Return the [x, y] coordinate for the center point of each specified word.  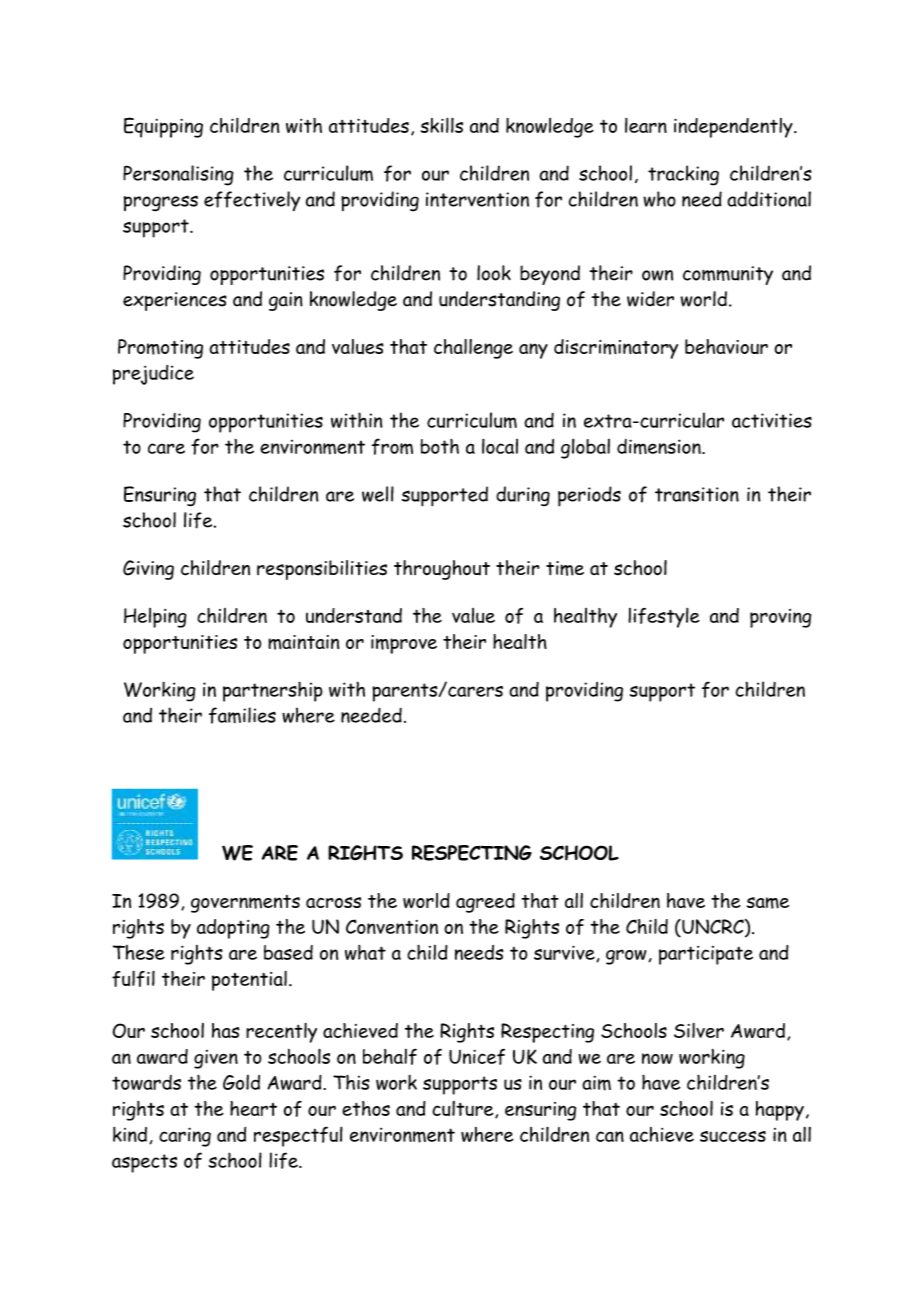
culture [464, 1109]
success [733, 1136]
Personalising [178, 175]
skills [442, 125]
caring [185, 1137]
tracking [683, 175]
